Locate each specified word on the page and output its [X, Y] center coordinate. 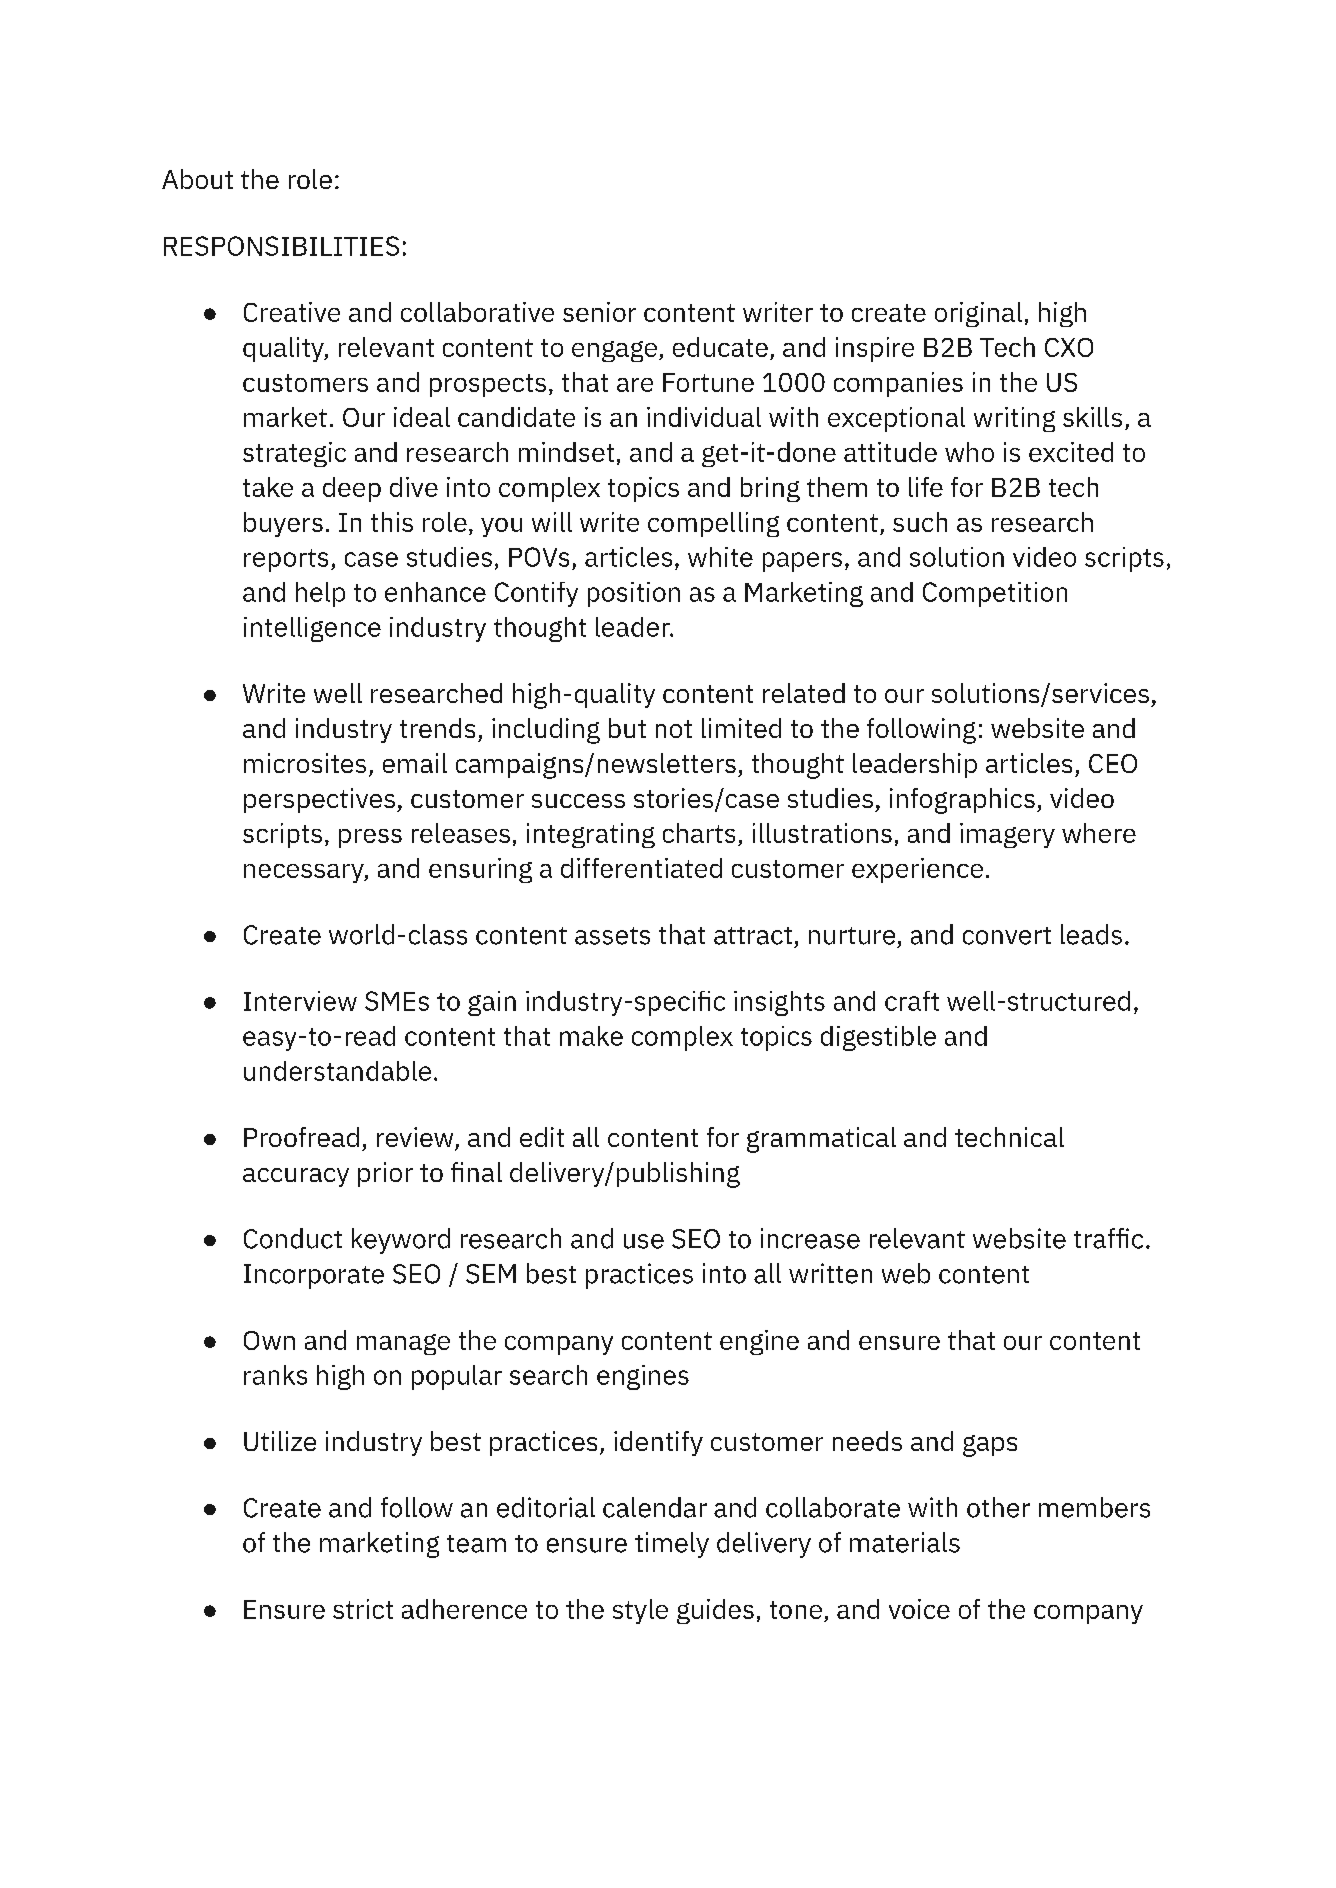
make [591, 1036]
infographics [962, 801]
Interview [300, 1001]
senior [599, 312]
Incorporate [314, 1276]
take [268, 487]
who [969, 452]
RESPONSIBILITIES [281, 246]
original [978, 314]
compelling [713, 524]
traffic [1108, 1238]
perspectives [319, 800]
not [674, 729]
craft [912, 1001]
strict [363, 1609]
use [644, 1241]
